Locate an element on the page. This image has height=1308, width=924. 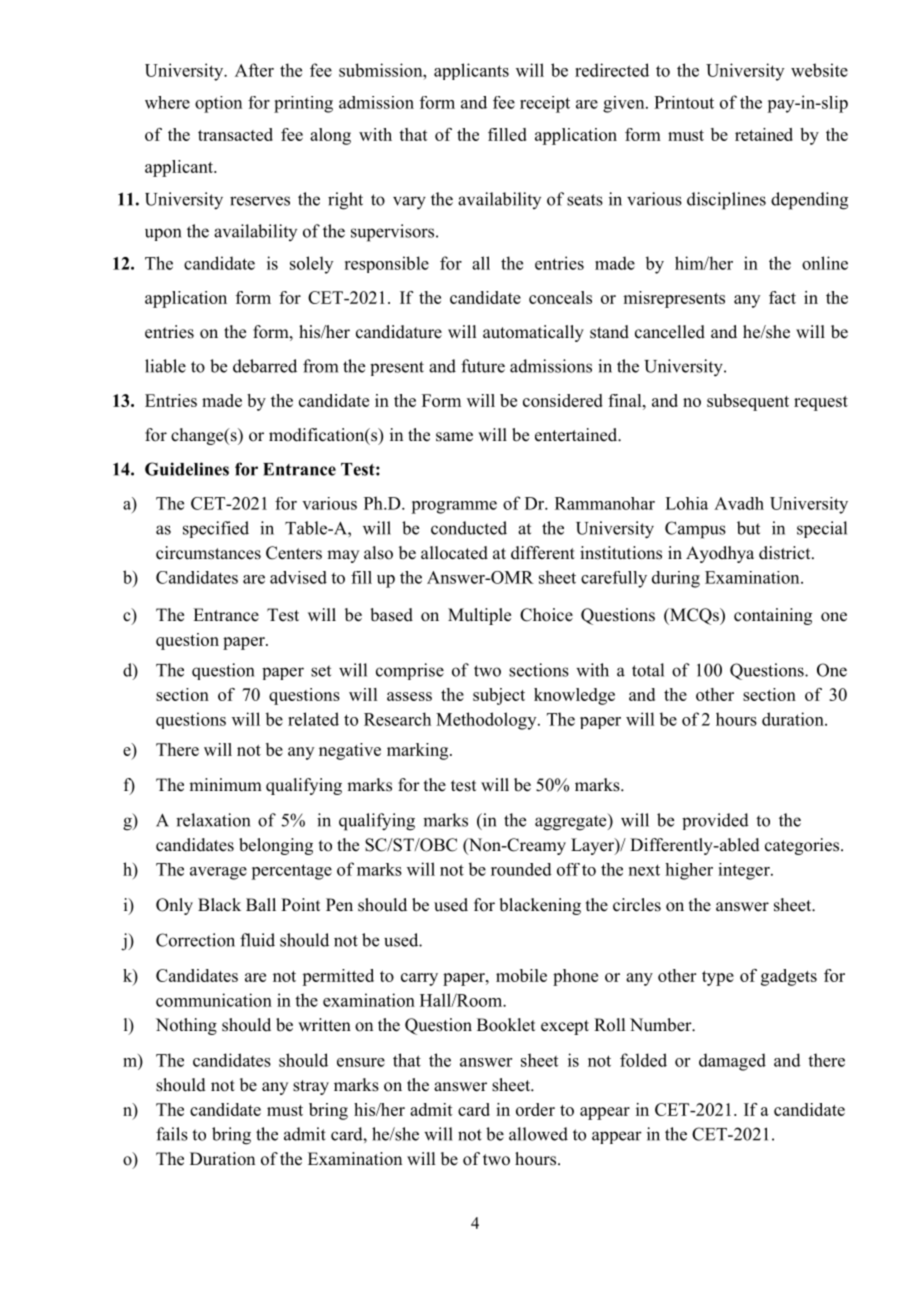
order is located at coordinates (535, 1109).
